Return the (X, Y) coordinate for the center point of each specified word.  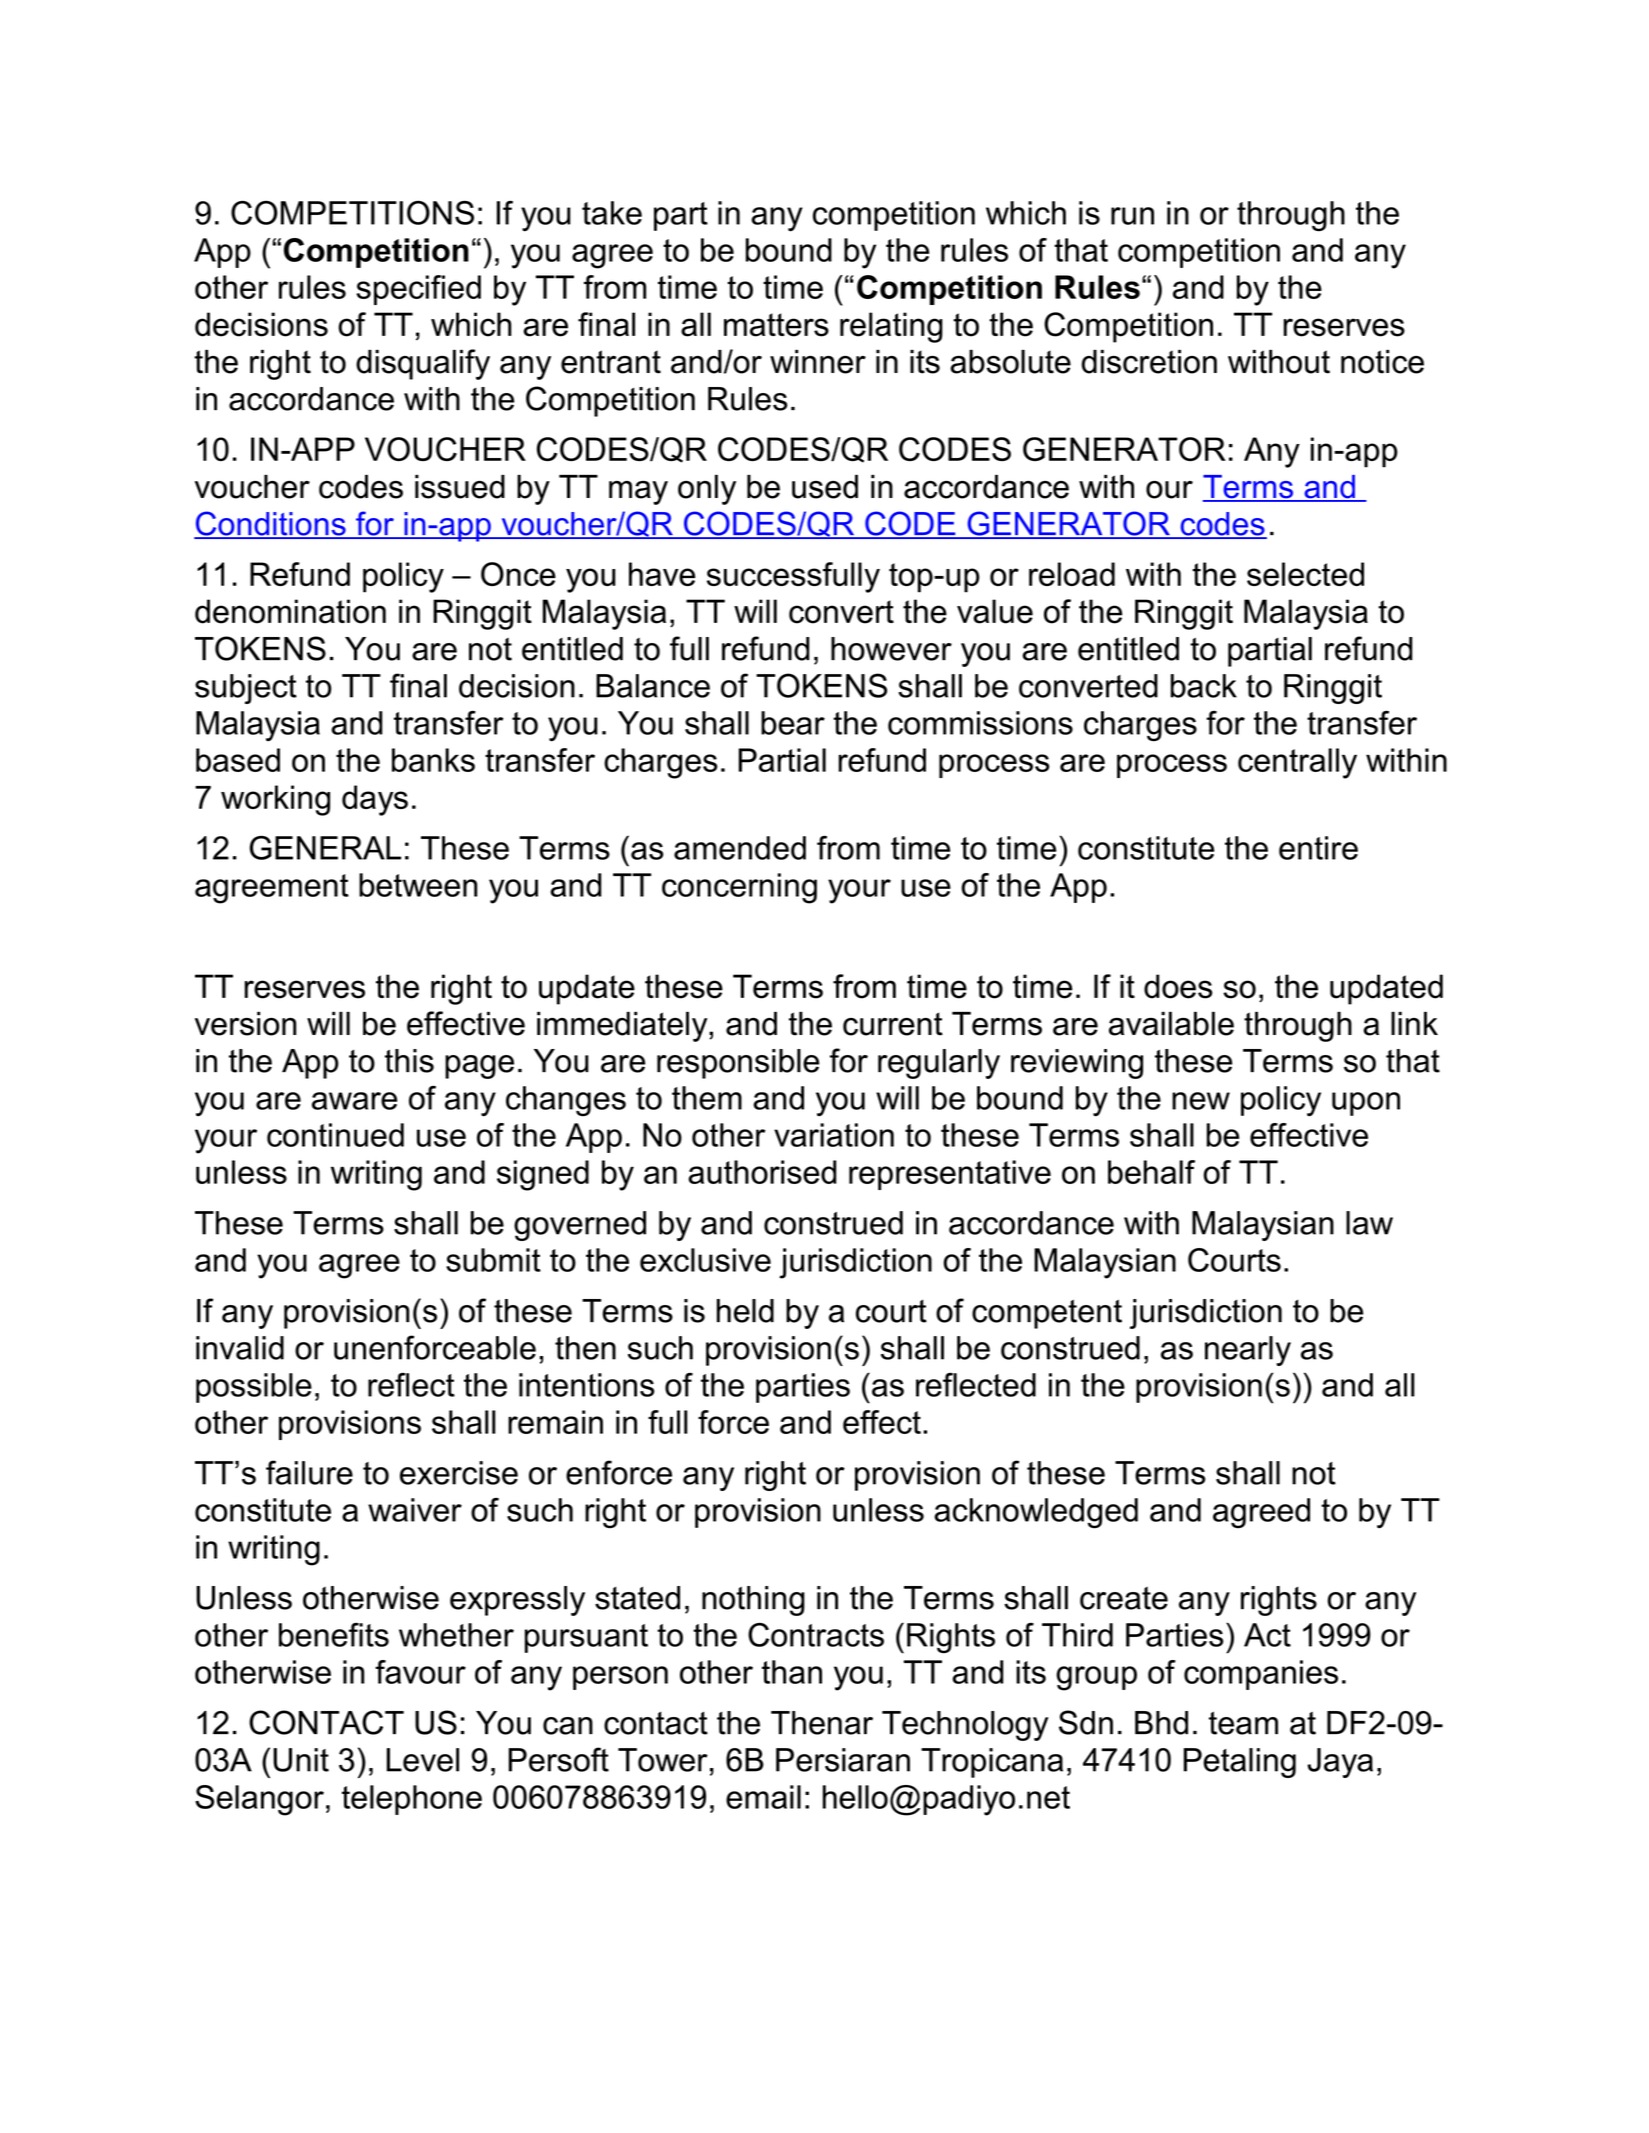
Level (423, 1760)
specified (418, 290)
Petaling (1240, 1763)
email (763, 1797)
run (1132, 216)
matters (776, 325)
